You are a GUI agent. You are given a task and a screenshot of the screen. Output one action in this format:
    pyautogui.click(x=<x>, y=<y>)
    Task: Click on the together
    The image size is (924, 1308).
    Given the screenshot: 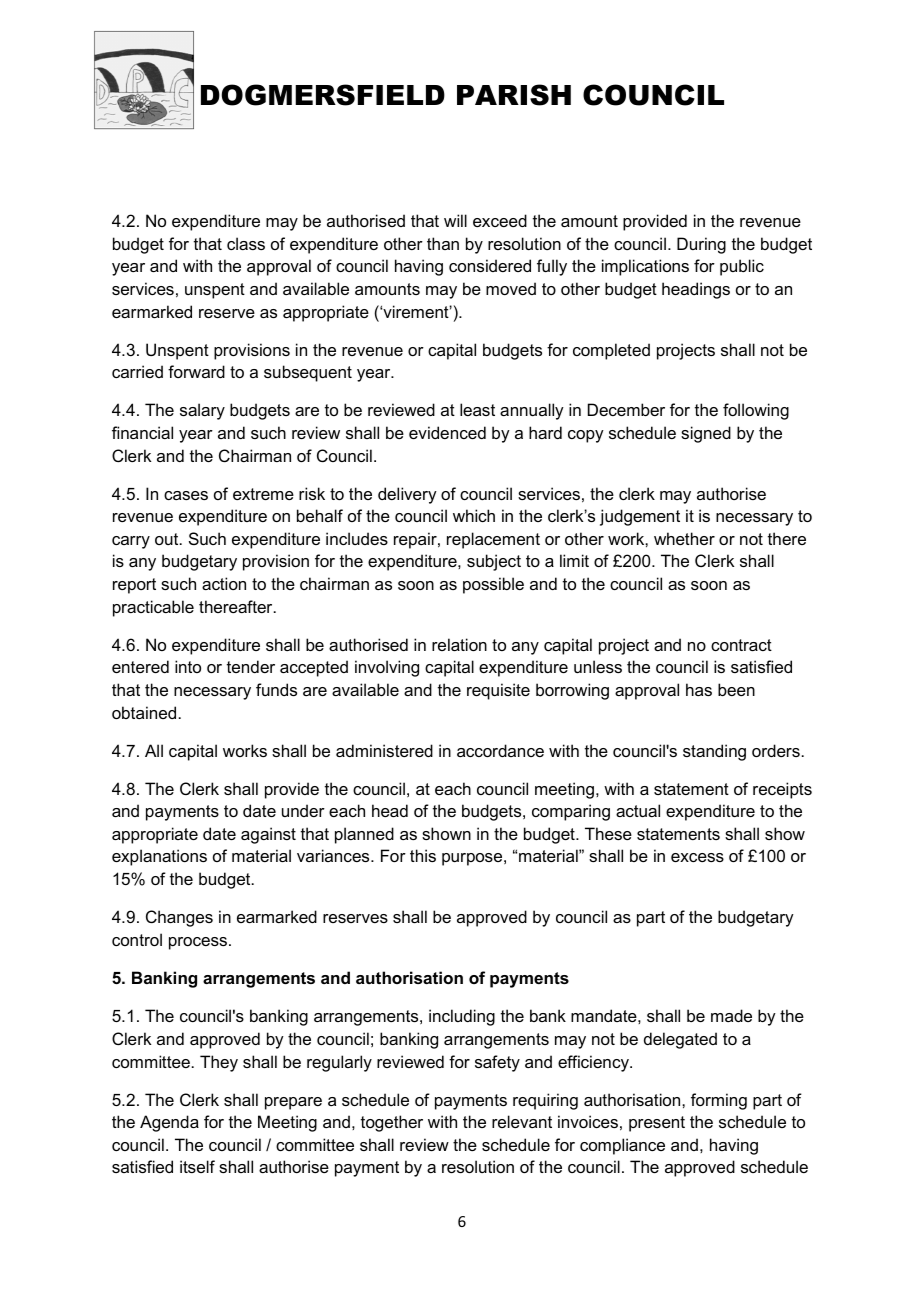 What is the action you would take?
    pyautogui.click(x=392, y=1123)
